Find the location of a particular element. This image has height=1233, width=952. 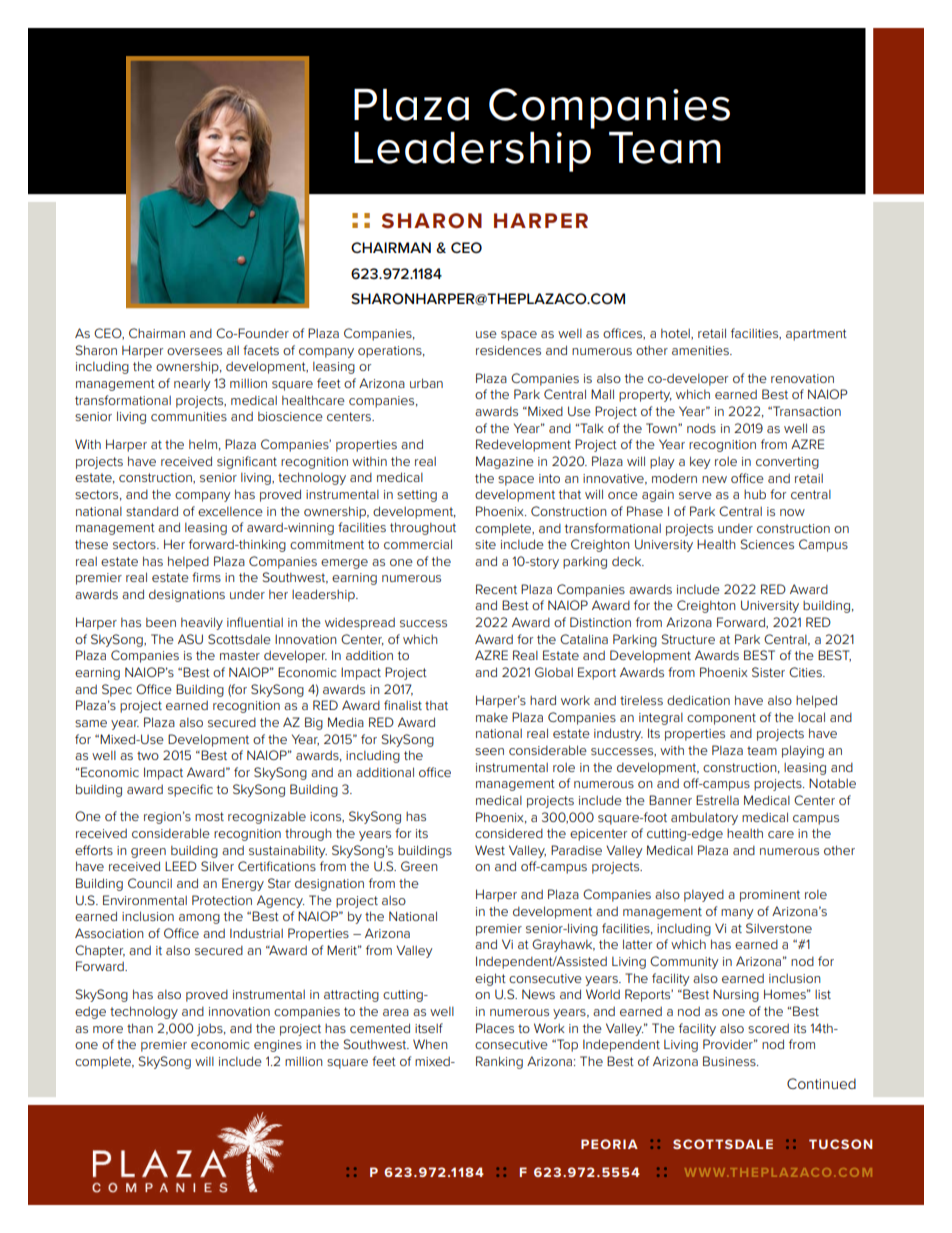

residences is located at coordinates (508, 350).
